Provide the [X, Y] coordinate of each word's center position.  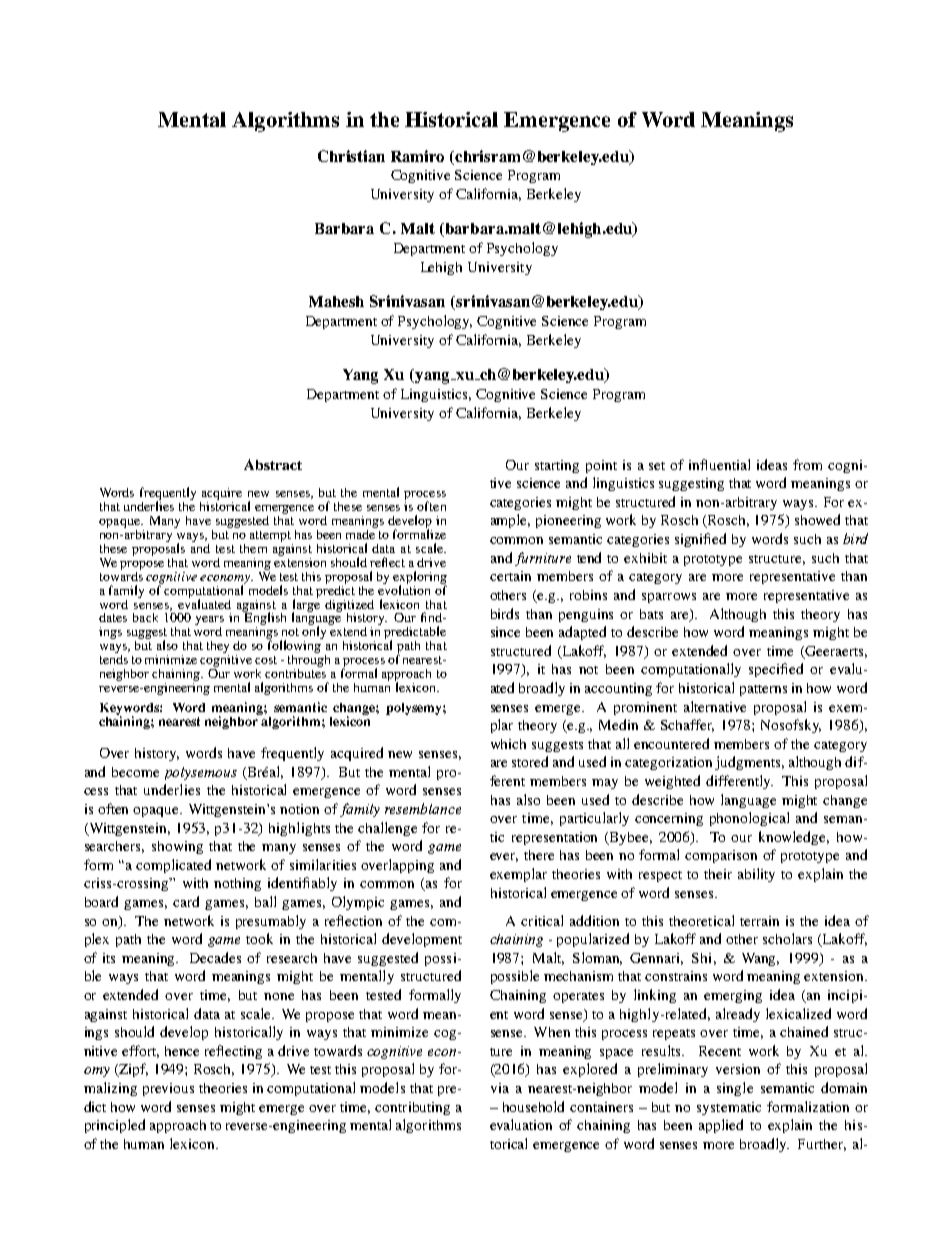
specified [776, 670]
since [505, 632]
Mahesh [336, 301]
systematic [729, 1108]
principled [115, 1126]
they [218, 648]
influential [719, 464]
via [500, 1088]
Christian [351, 156]
